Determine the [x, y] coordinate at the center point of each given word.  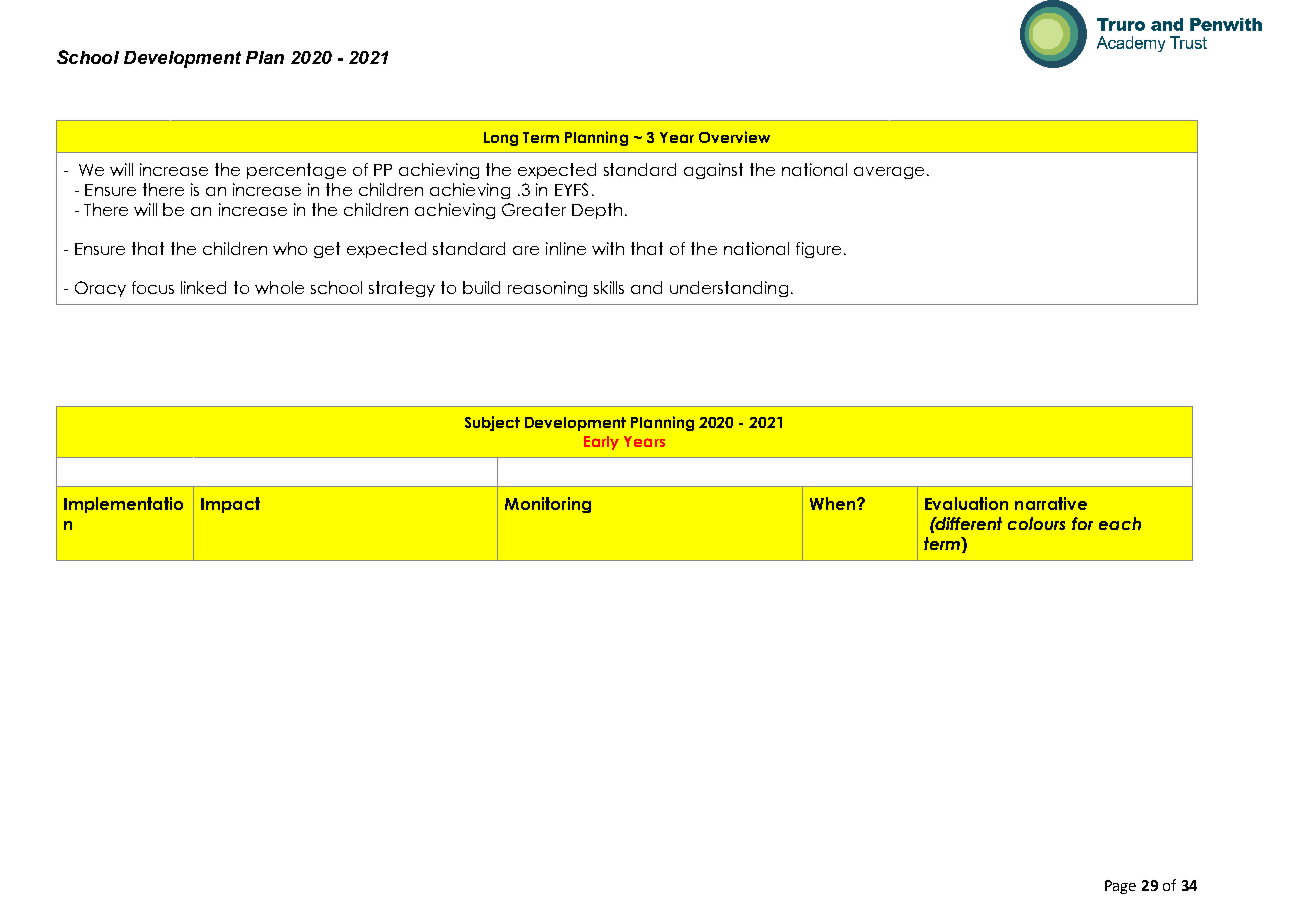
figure [818, 250]
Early [601, 443]
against [713, 171]
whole [279, 287]
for [1082, 523]
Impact [230, 505]
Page [1120, 887]
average [889, 173]
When [834, 503]
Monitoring [548, 505]
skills [609, 287]
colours [1036, 523]
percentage [296, 171]
